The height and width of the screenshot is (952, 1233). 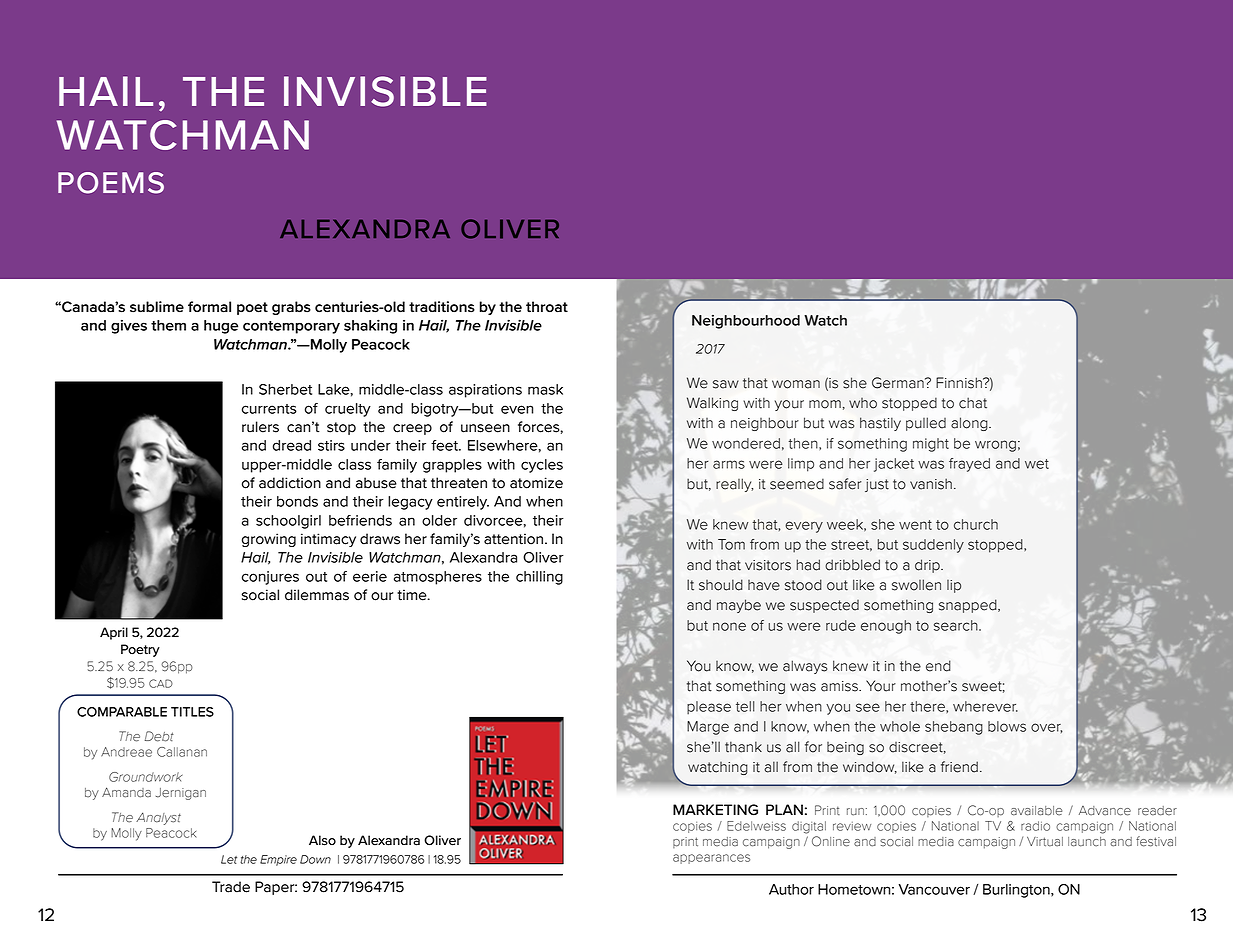 What do you see at coordinates (547, 307) in the screenshot?
I see `throat` at bounding box center [547, 307].
